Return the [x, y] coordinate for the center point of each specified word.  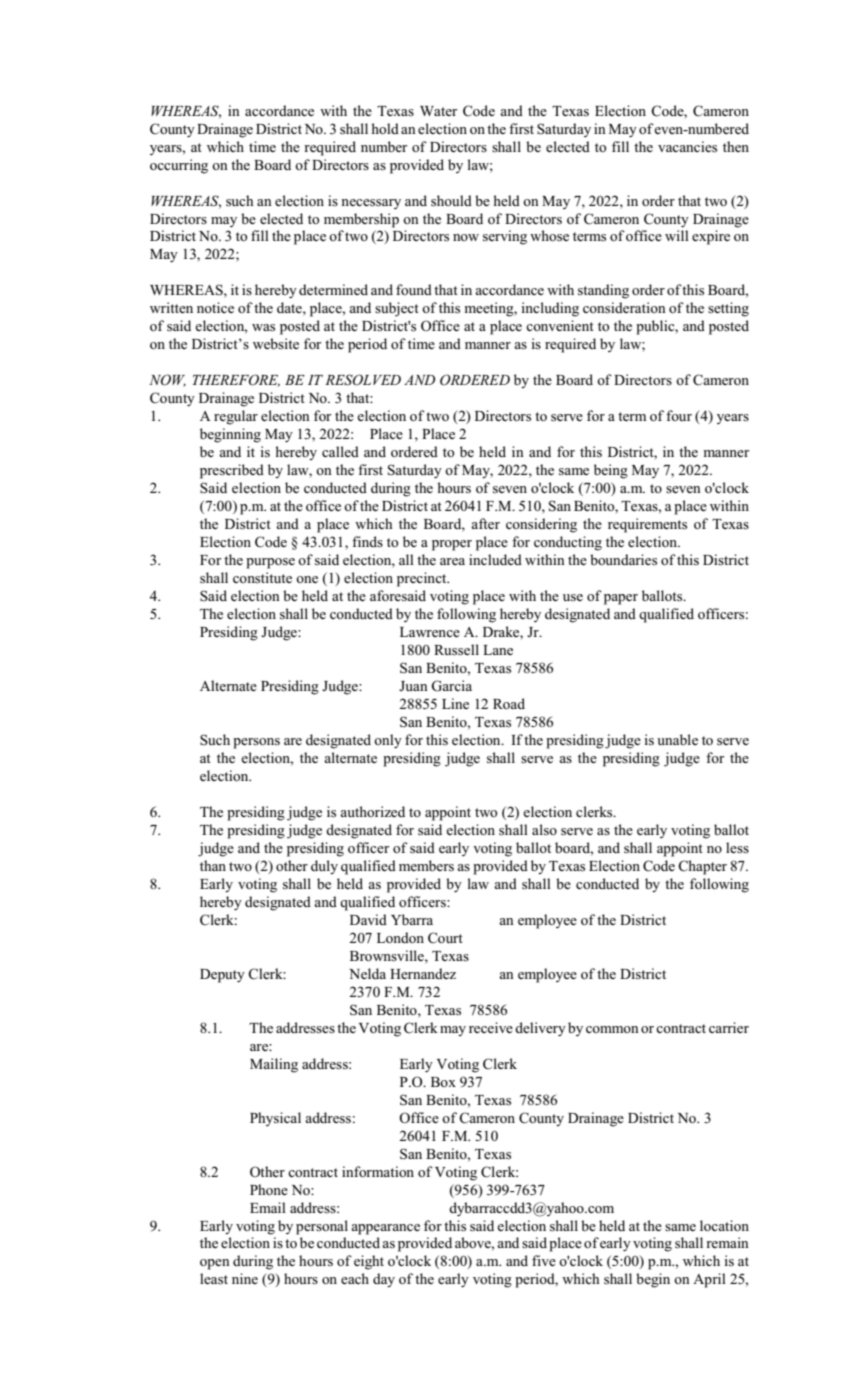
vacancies [687, 147]
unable [677, 739]
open [215, 1264]
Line [455, 703]
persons [256, 743]
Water [438, 111]
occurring [179, 166]
